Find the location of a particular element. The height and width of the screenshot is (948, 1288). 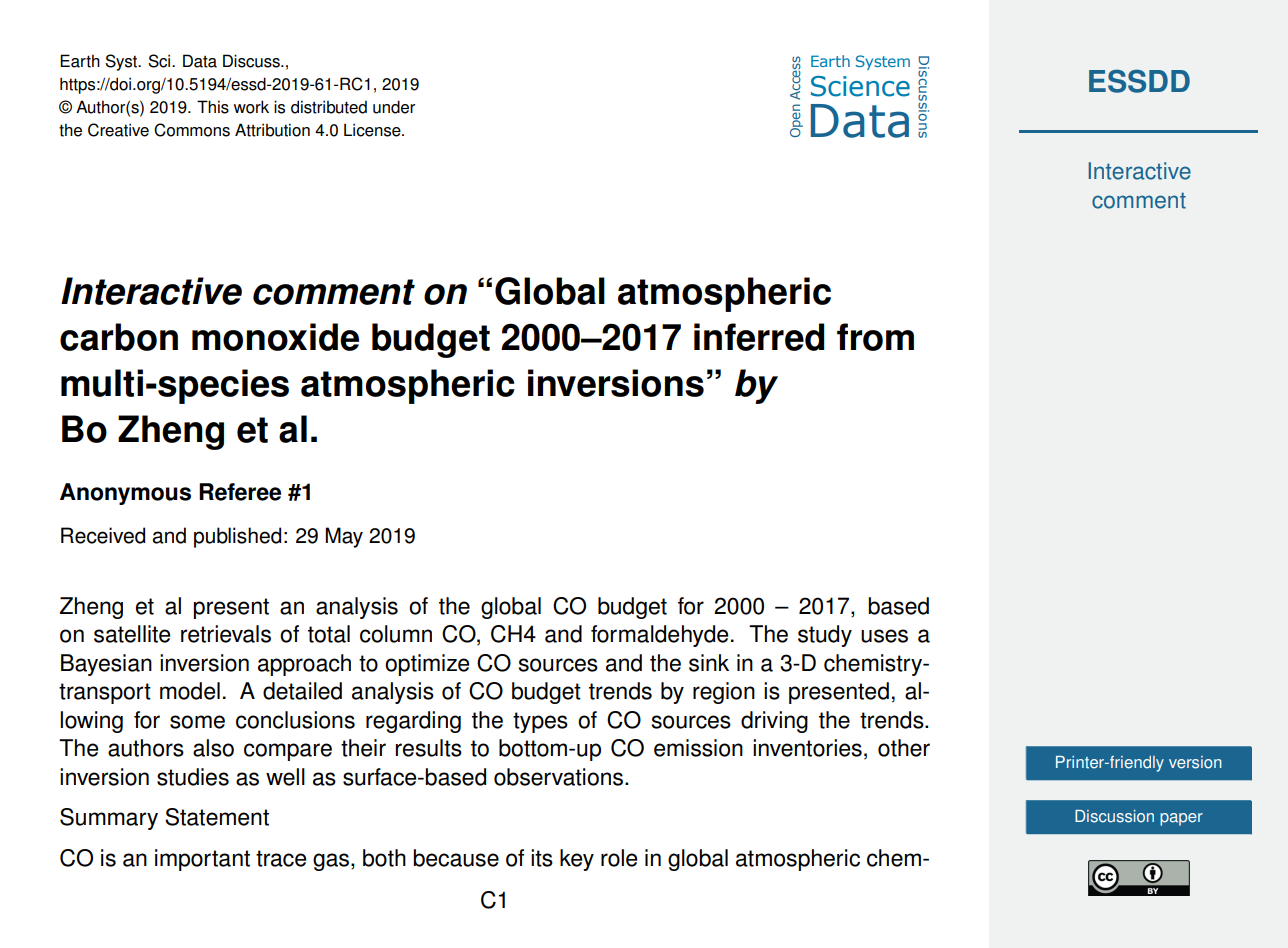

May is located at coordinates (344, 537).
